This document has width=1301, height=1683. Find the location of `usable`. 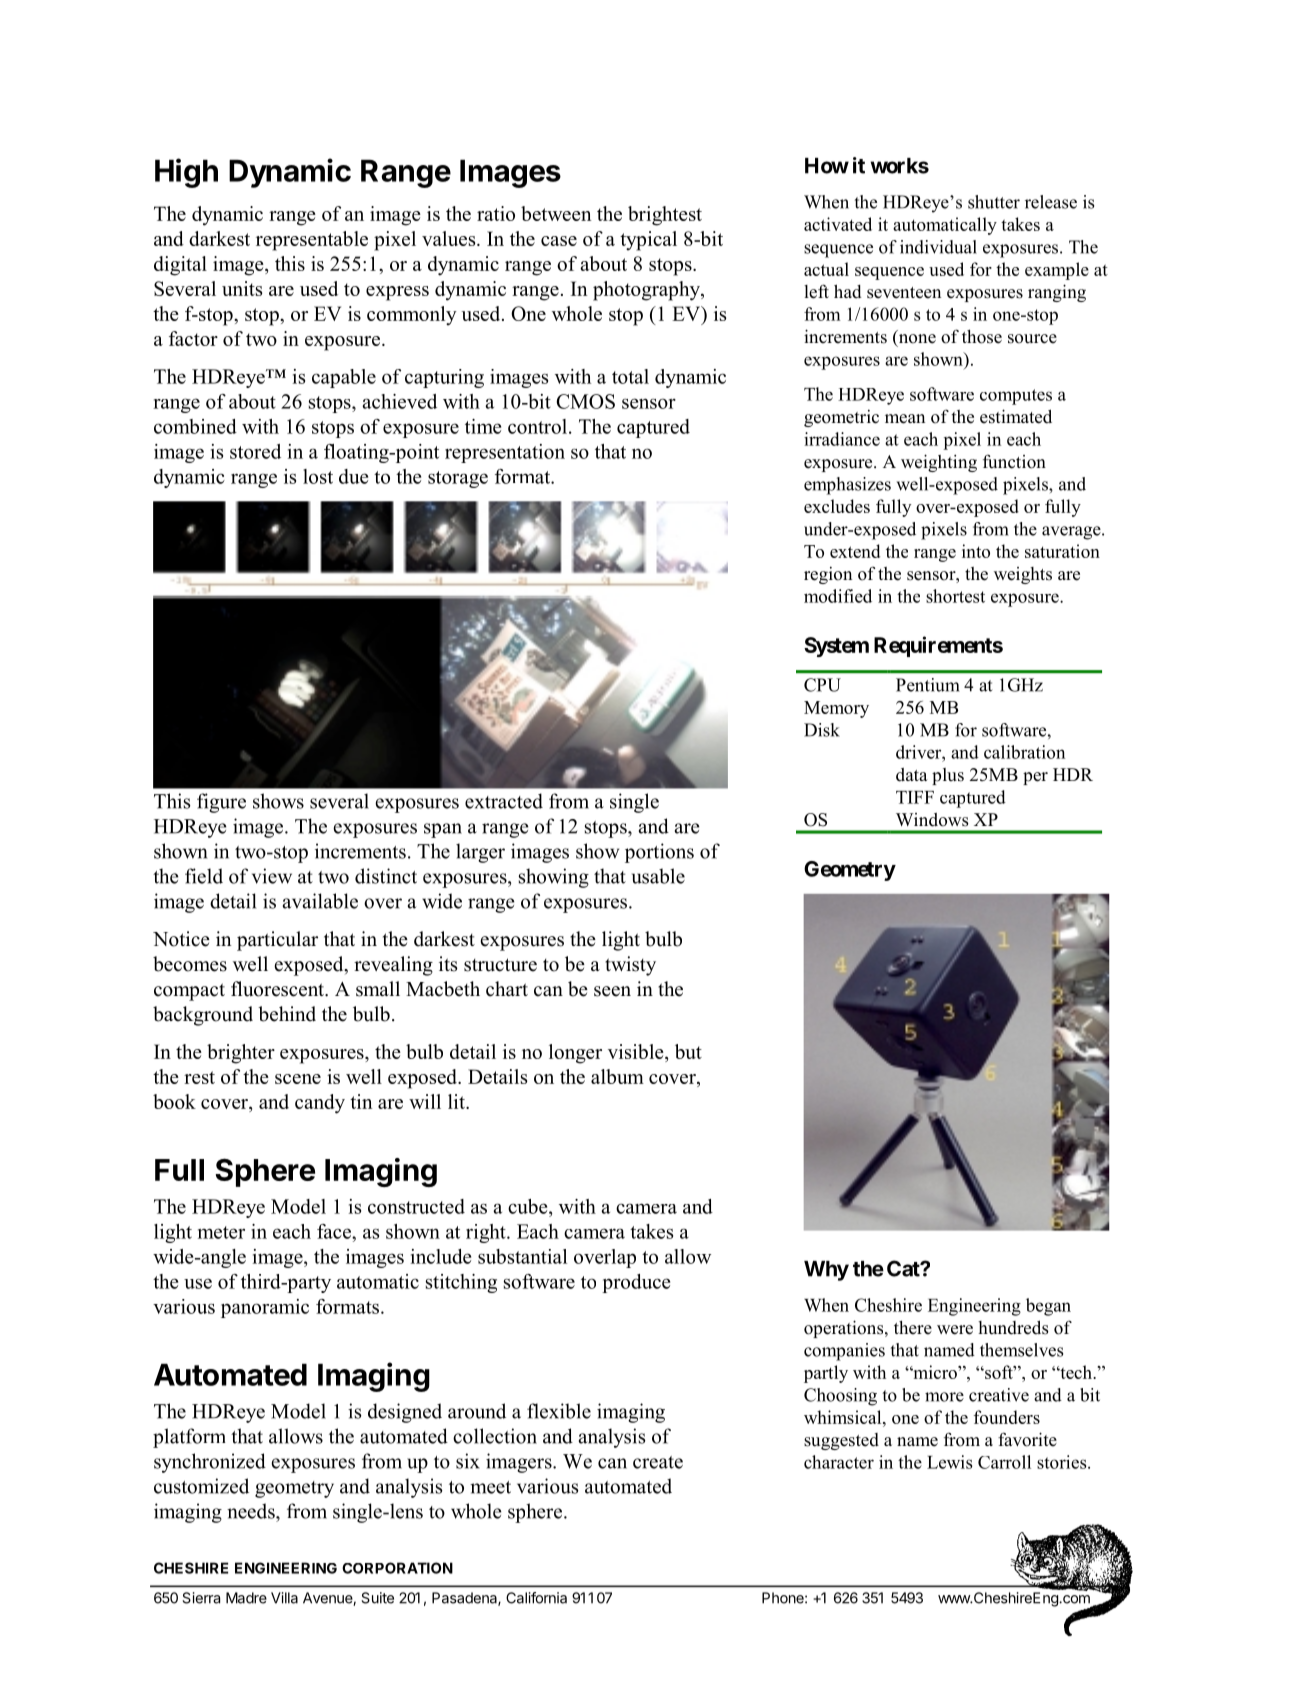

usable is located at coordinates (658, 876).
